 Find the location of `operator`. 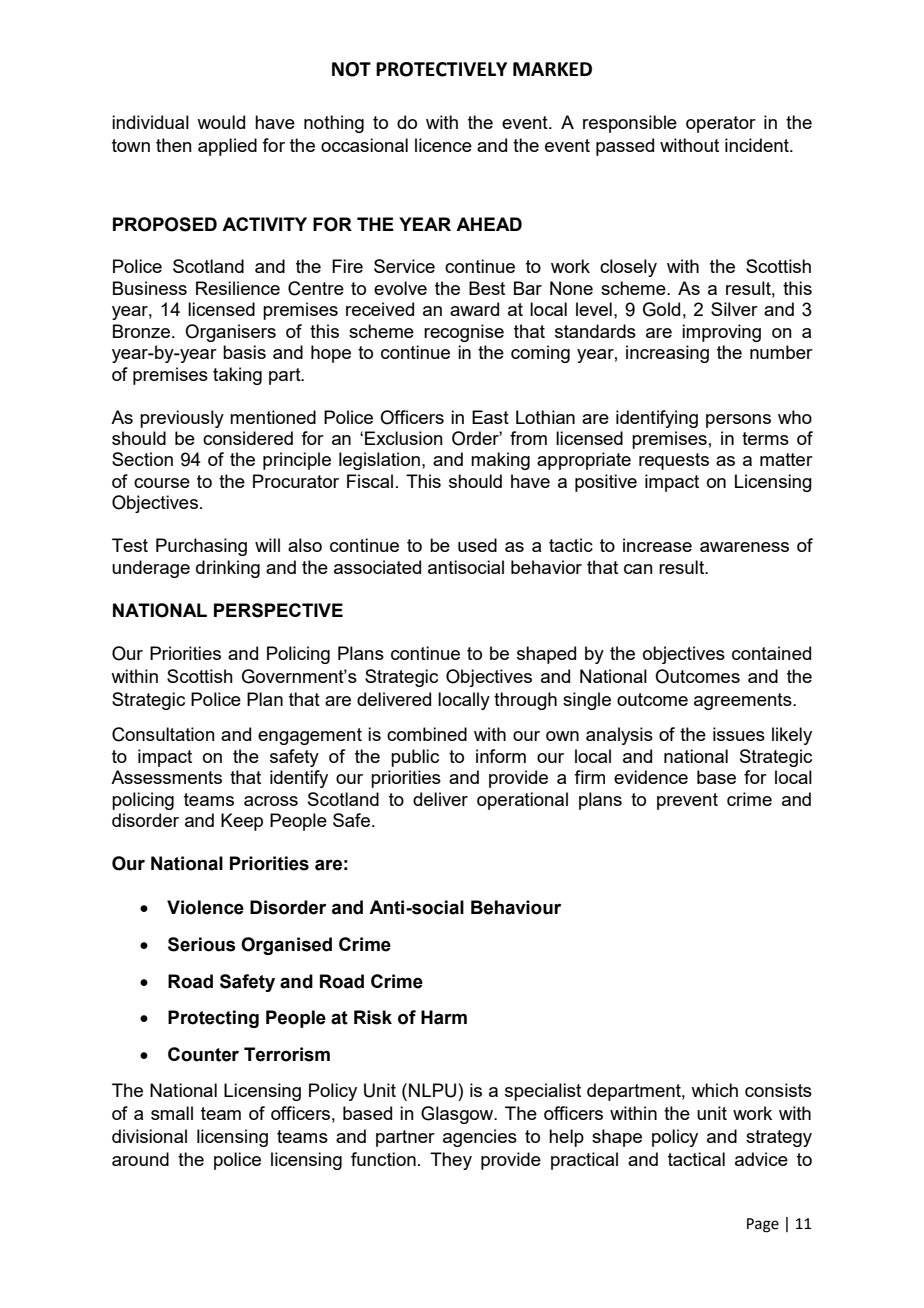

operator is located at coordinates (721, 124).
